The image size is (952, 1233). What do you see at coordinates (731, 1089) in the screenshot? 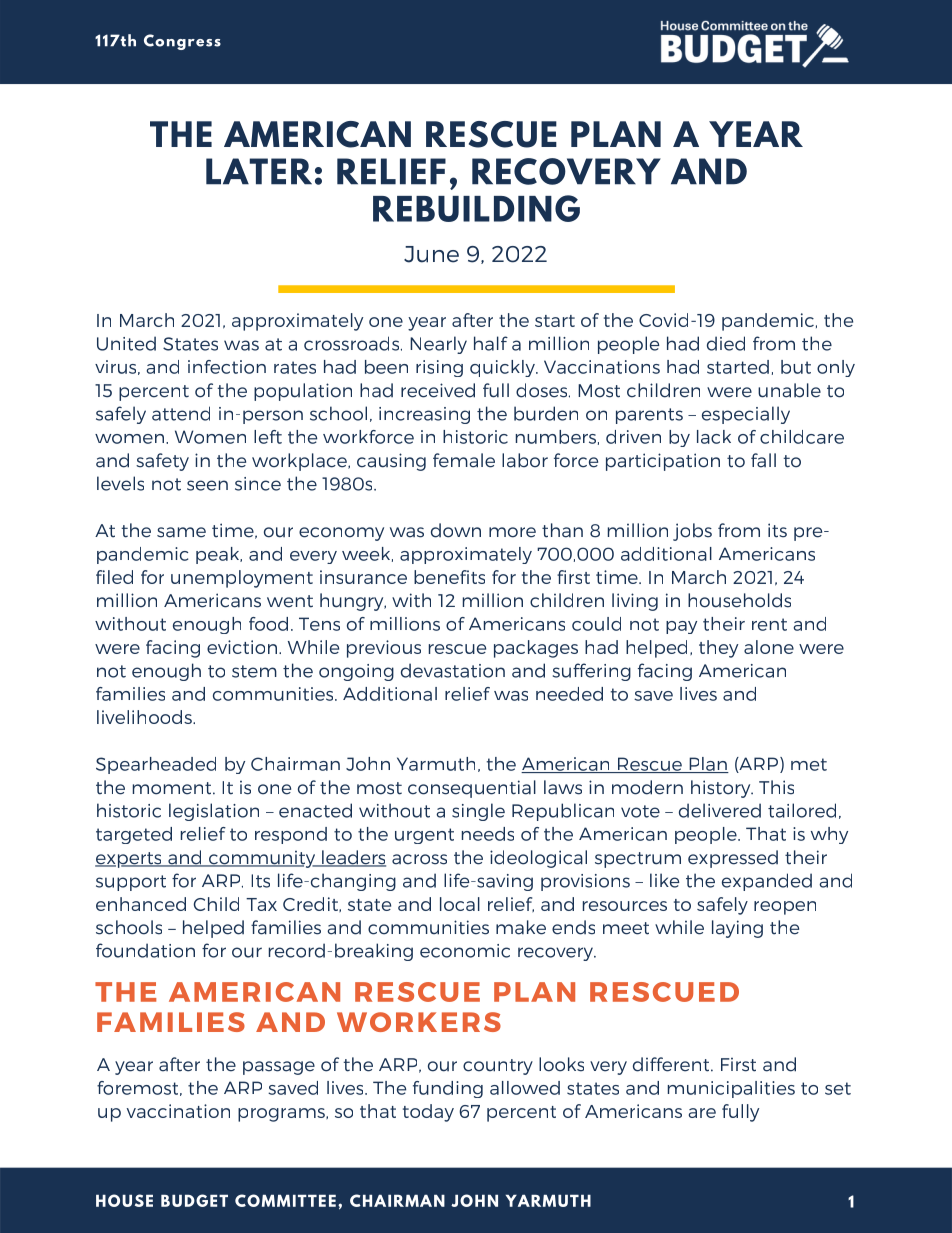
I see `municipalities` at bounding box center [731, 1089].
